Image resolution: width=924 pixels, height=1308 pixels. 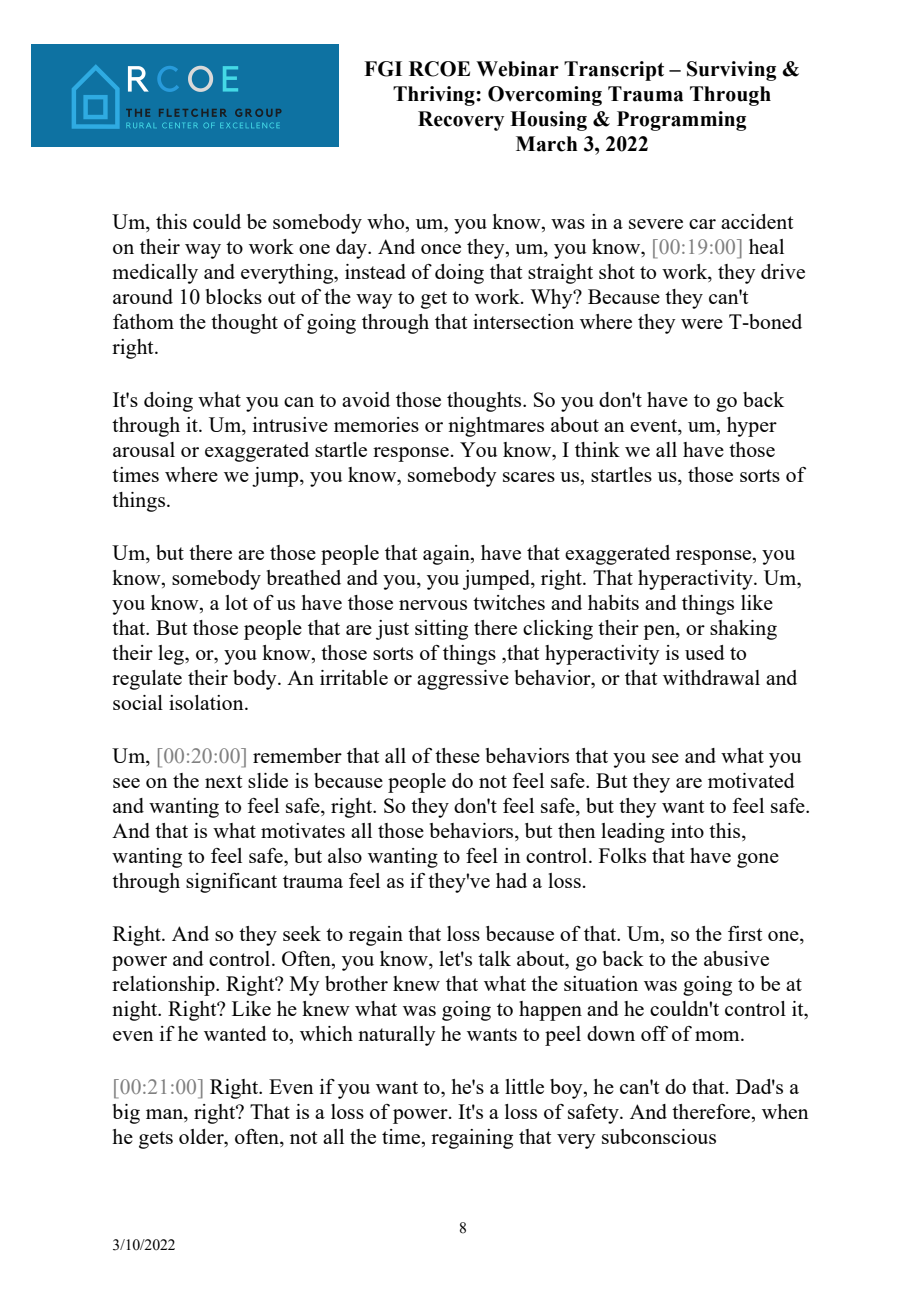 I want to click on nervous, so click(x=433, y=605).
